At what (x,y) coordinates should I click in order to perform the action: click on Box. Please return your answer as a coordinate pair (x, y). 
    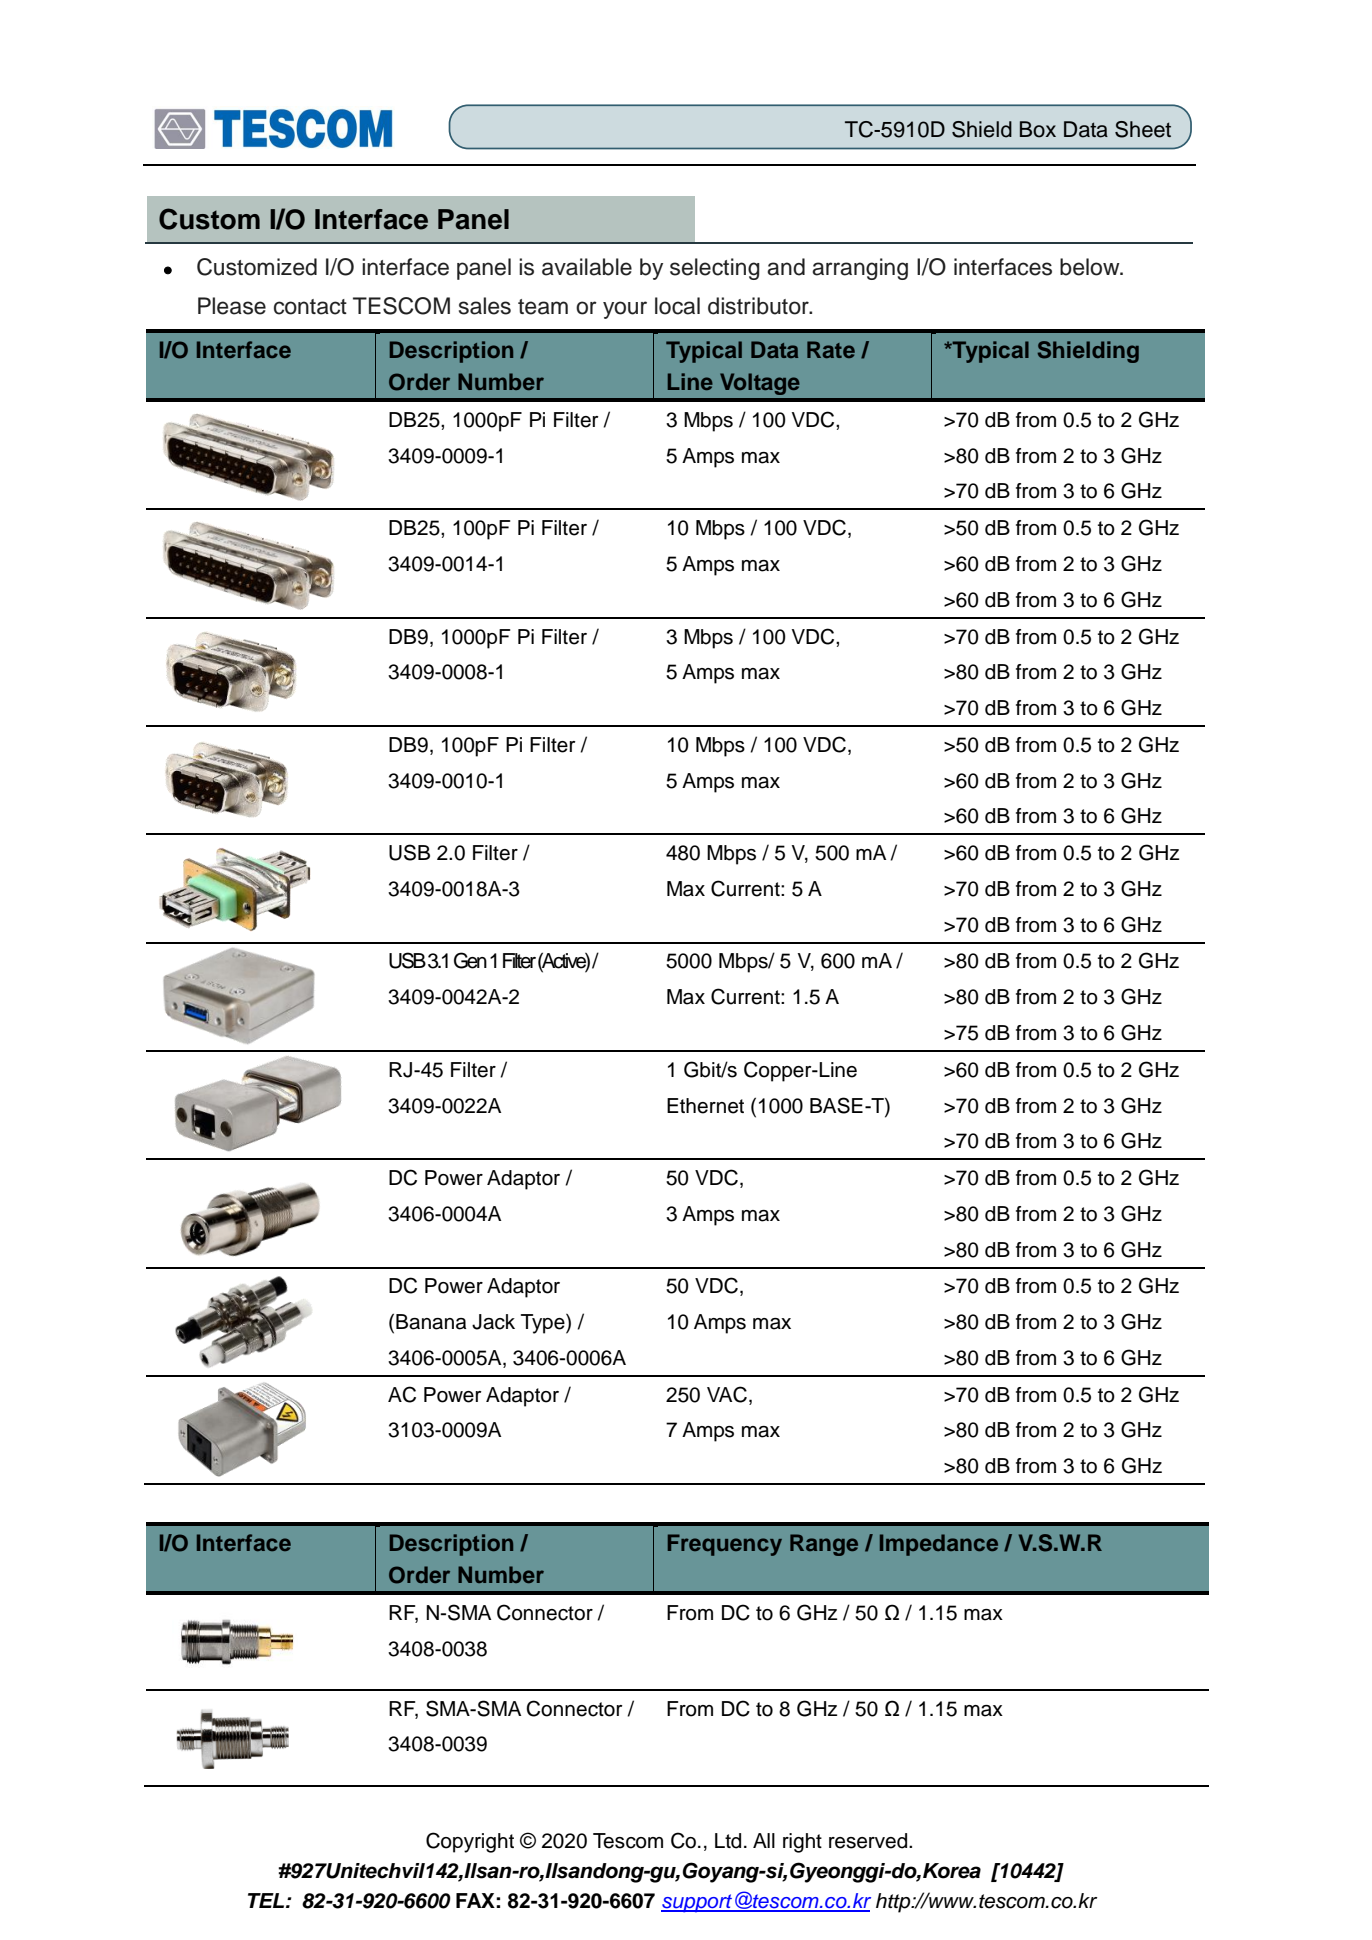
    Looking at the image, I should click on (1038, 129).
